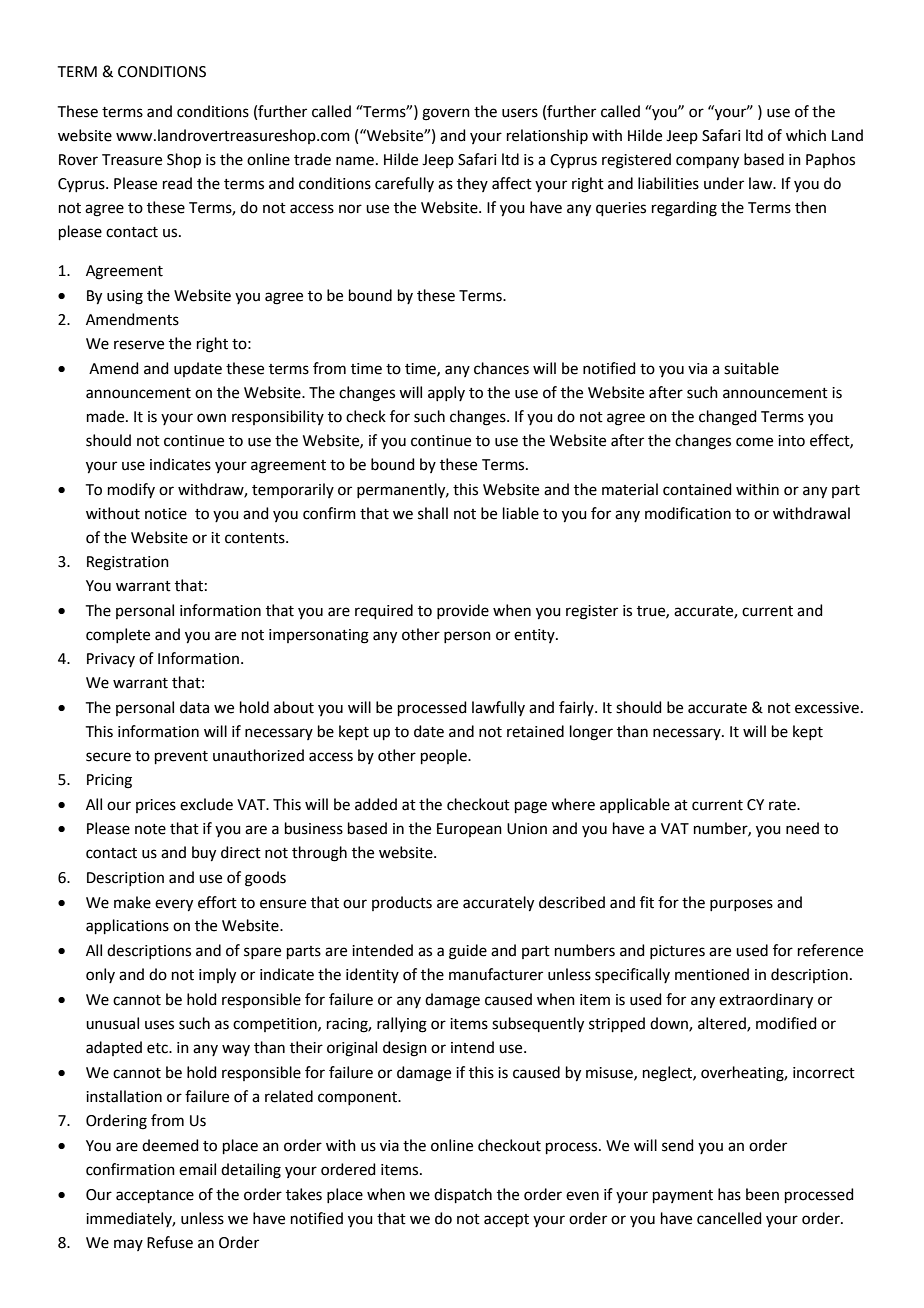 This page has width=924, height=1308. What do you see at coordinates (707, 162) in the page?
I see `company` at bounding box center [707, 162].
